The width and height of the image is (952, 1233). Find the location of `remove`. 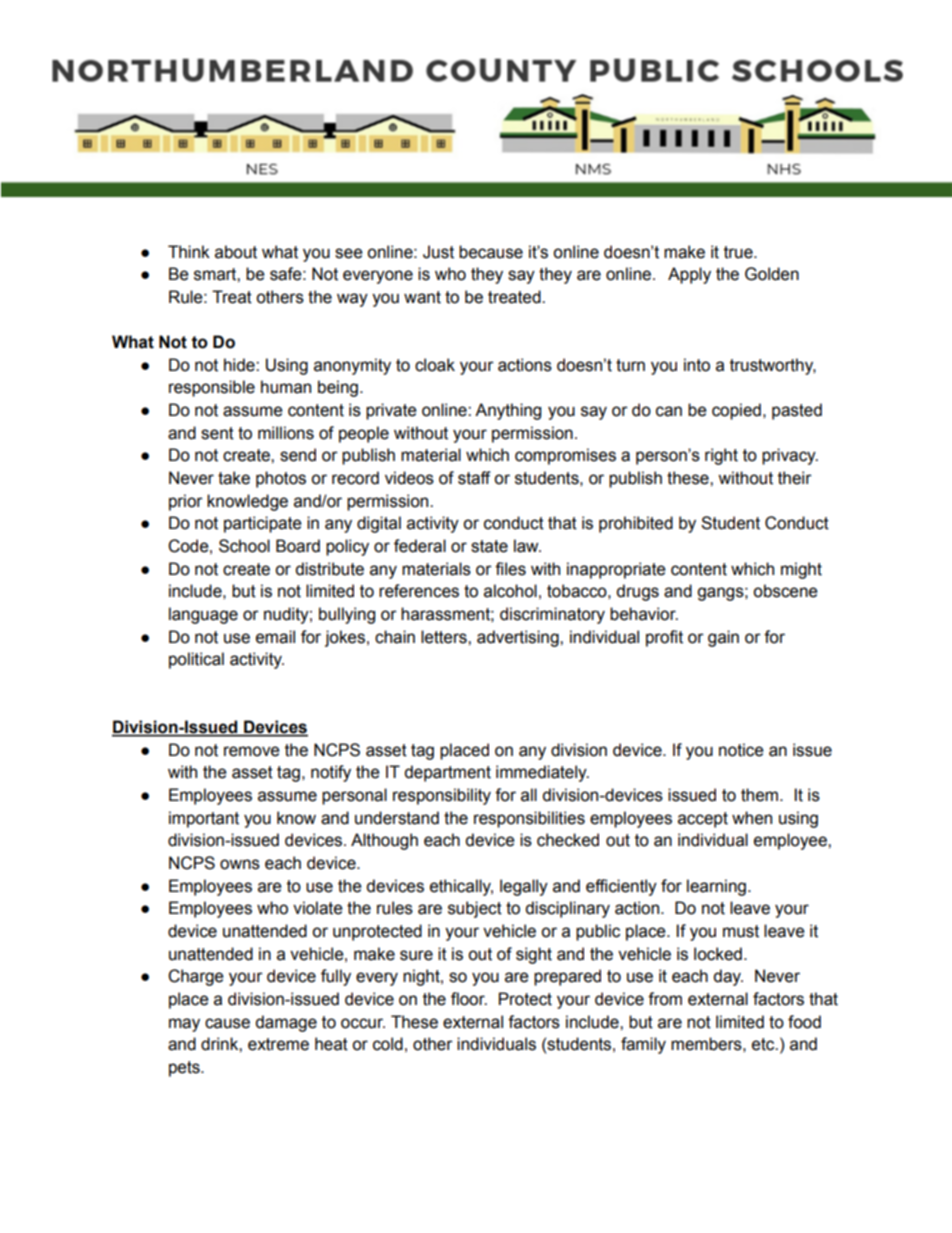

remove is located at coordinates (252, 751).
